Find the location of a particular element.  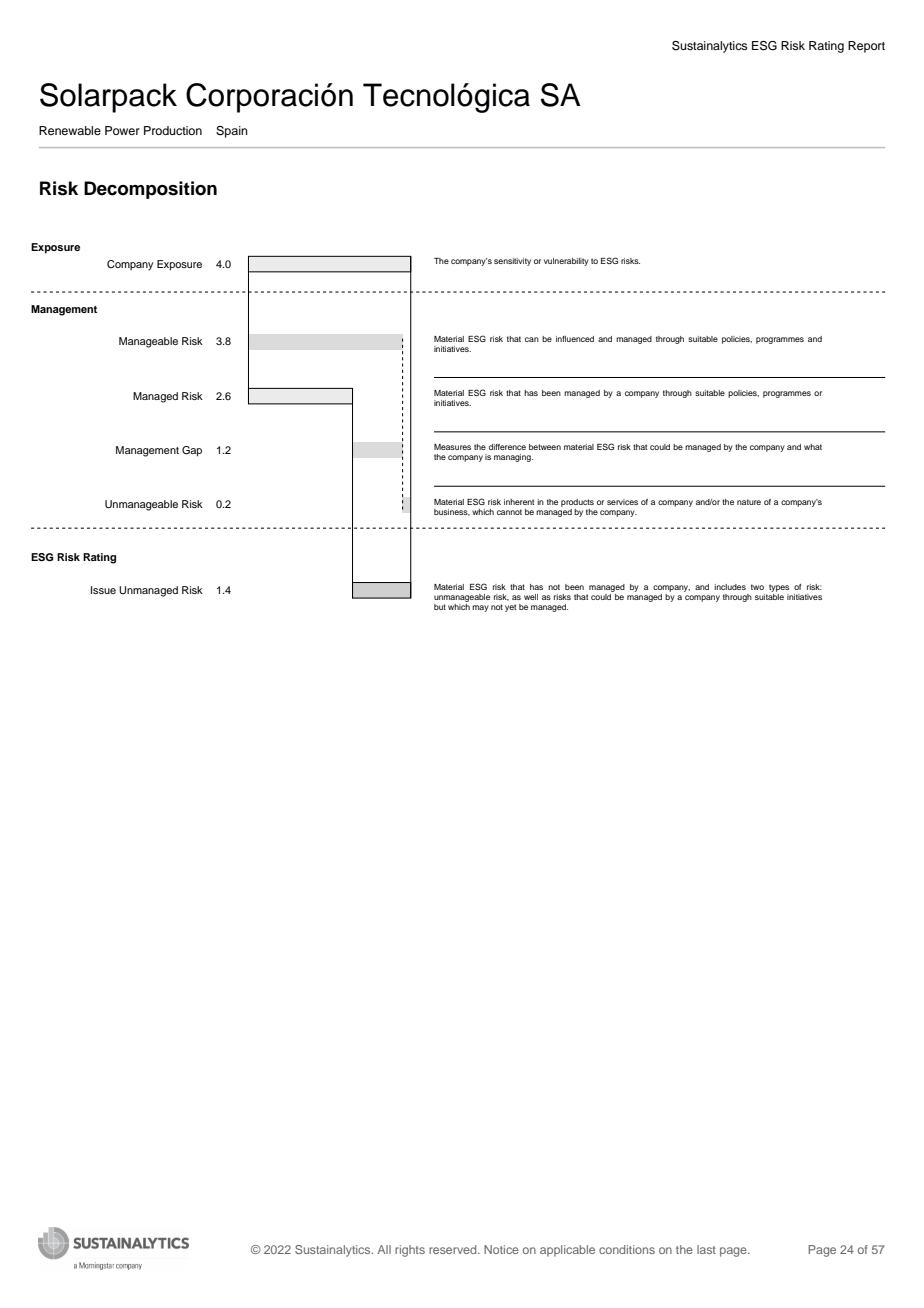

Issue is located at coordinates (103, 590).
